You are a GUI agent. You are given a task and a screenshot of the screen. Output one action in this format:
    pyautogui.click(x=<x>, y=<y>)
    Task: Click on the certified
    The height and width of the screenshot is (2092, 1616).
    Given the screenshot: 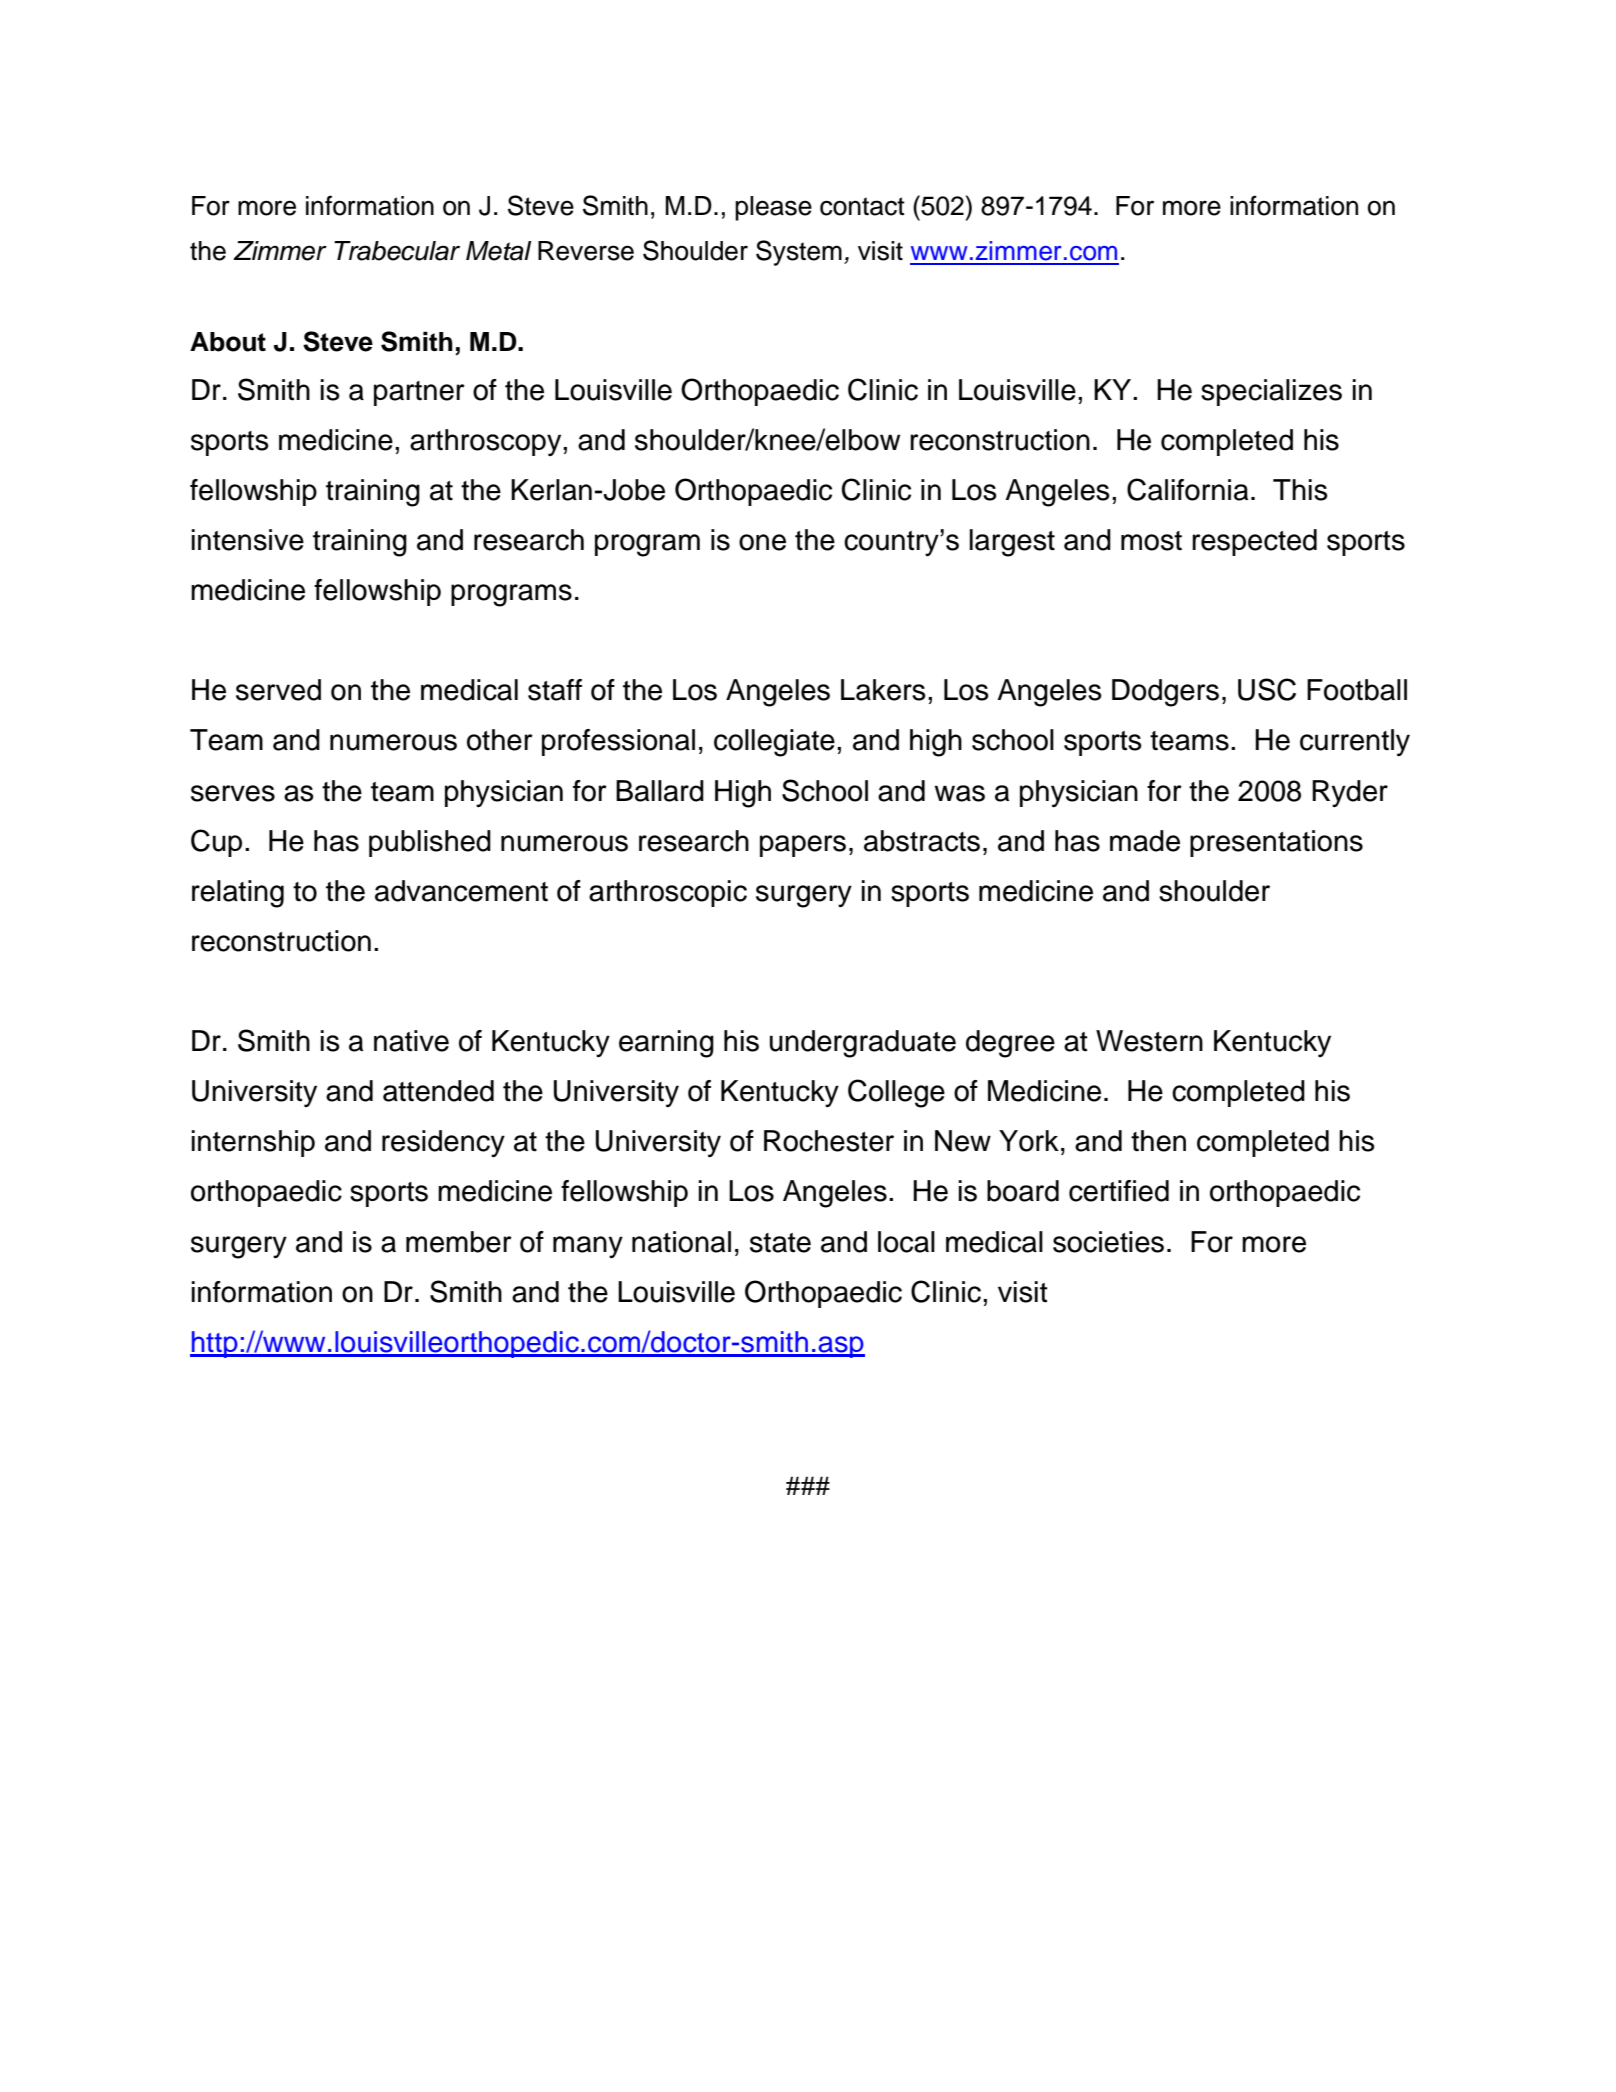 What is the action you would take?
    pyautogui.click(x=1119, y=1191)
